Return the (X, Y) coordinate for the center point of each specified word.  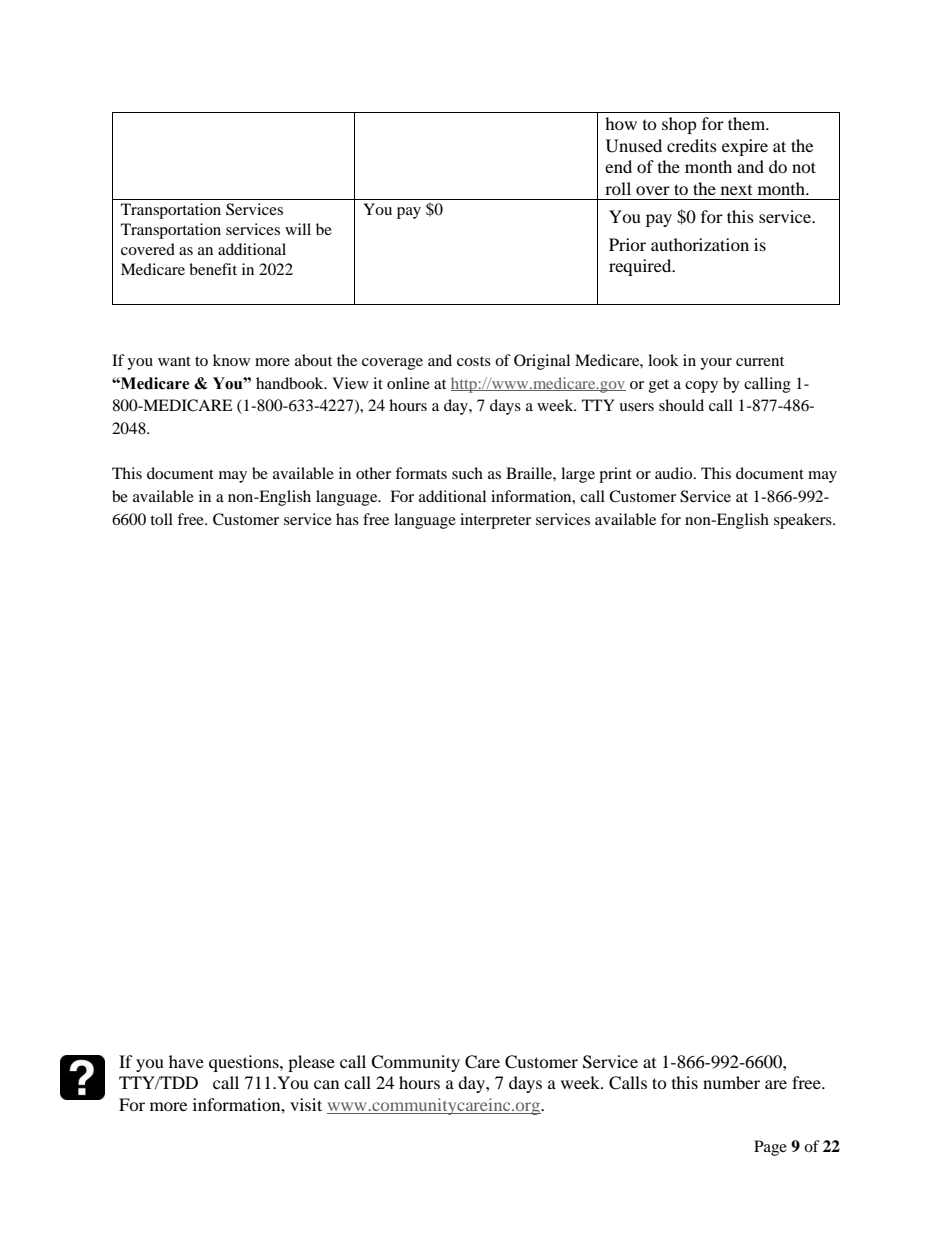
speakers (804, 521)
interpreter (495, 521)
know (231, 360)
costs (474, 361)
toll (161, 519)
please (311, 1063)
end (618, 166)
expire (745, 147)
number (731, 1082)
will (298, 229)
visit (306, 1104)
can (326, 1084)
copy (701, 387)
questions (245, 1063)
